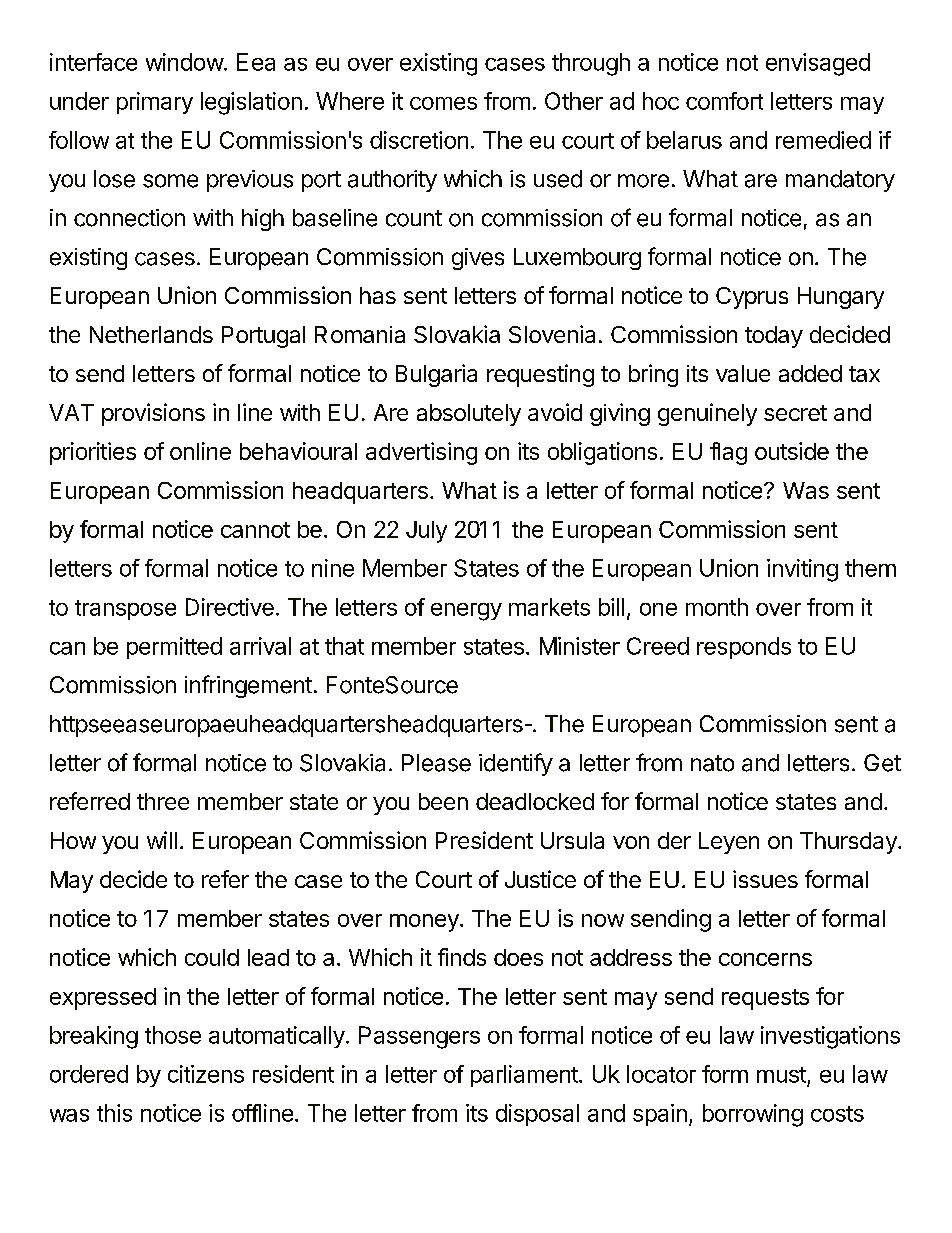 Image resolution: width=952 pixels, height=1233 pixels. Describe the element at coordinates (525, 1076) in the document. I see `parliament` at that location.
